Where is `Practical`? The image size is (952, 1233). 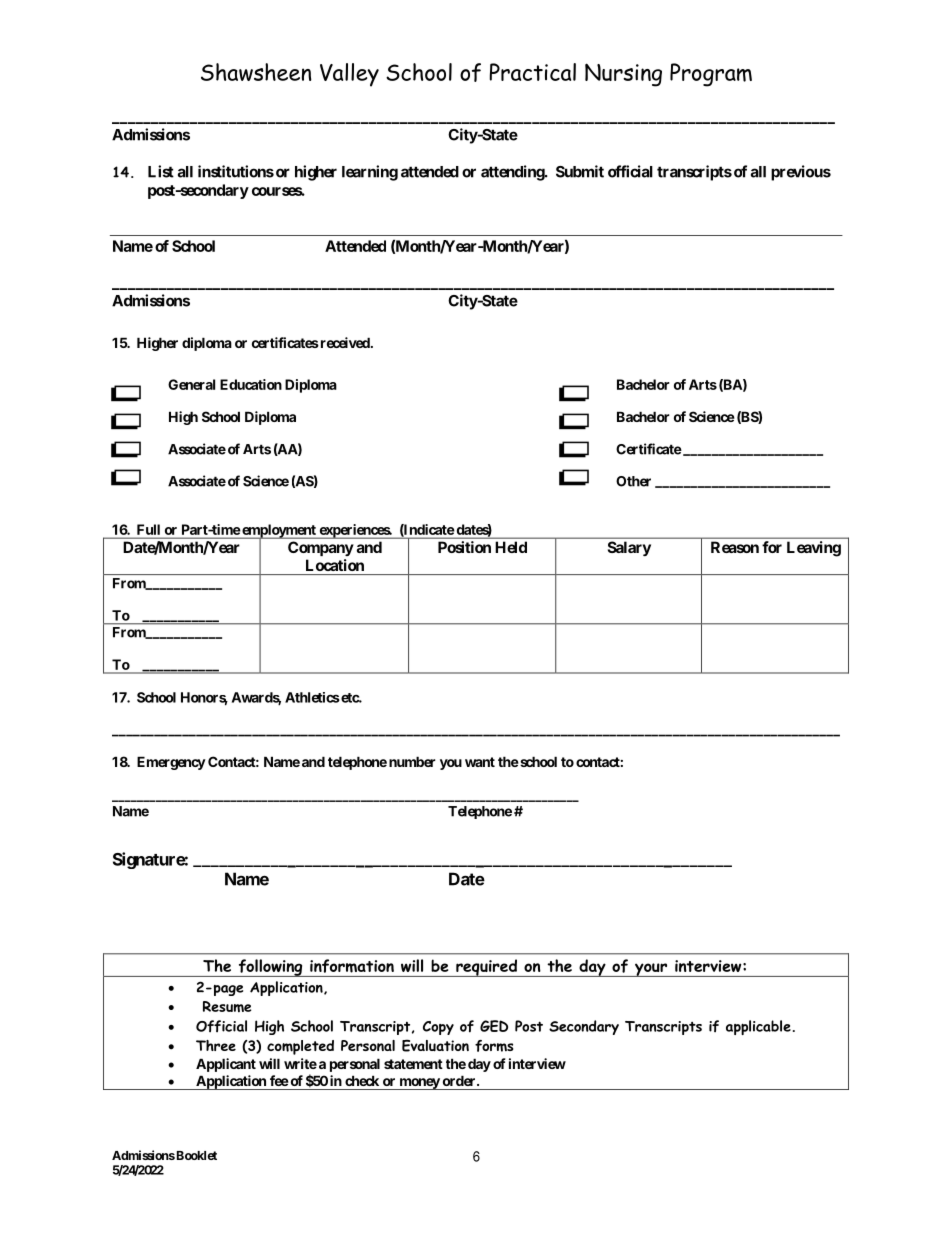
Practical is located at coordinates (533, 72).
